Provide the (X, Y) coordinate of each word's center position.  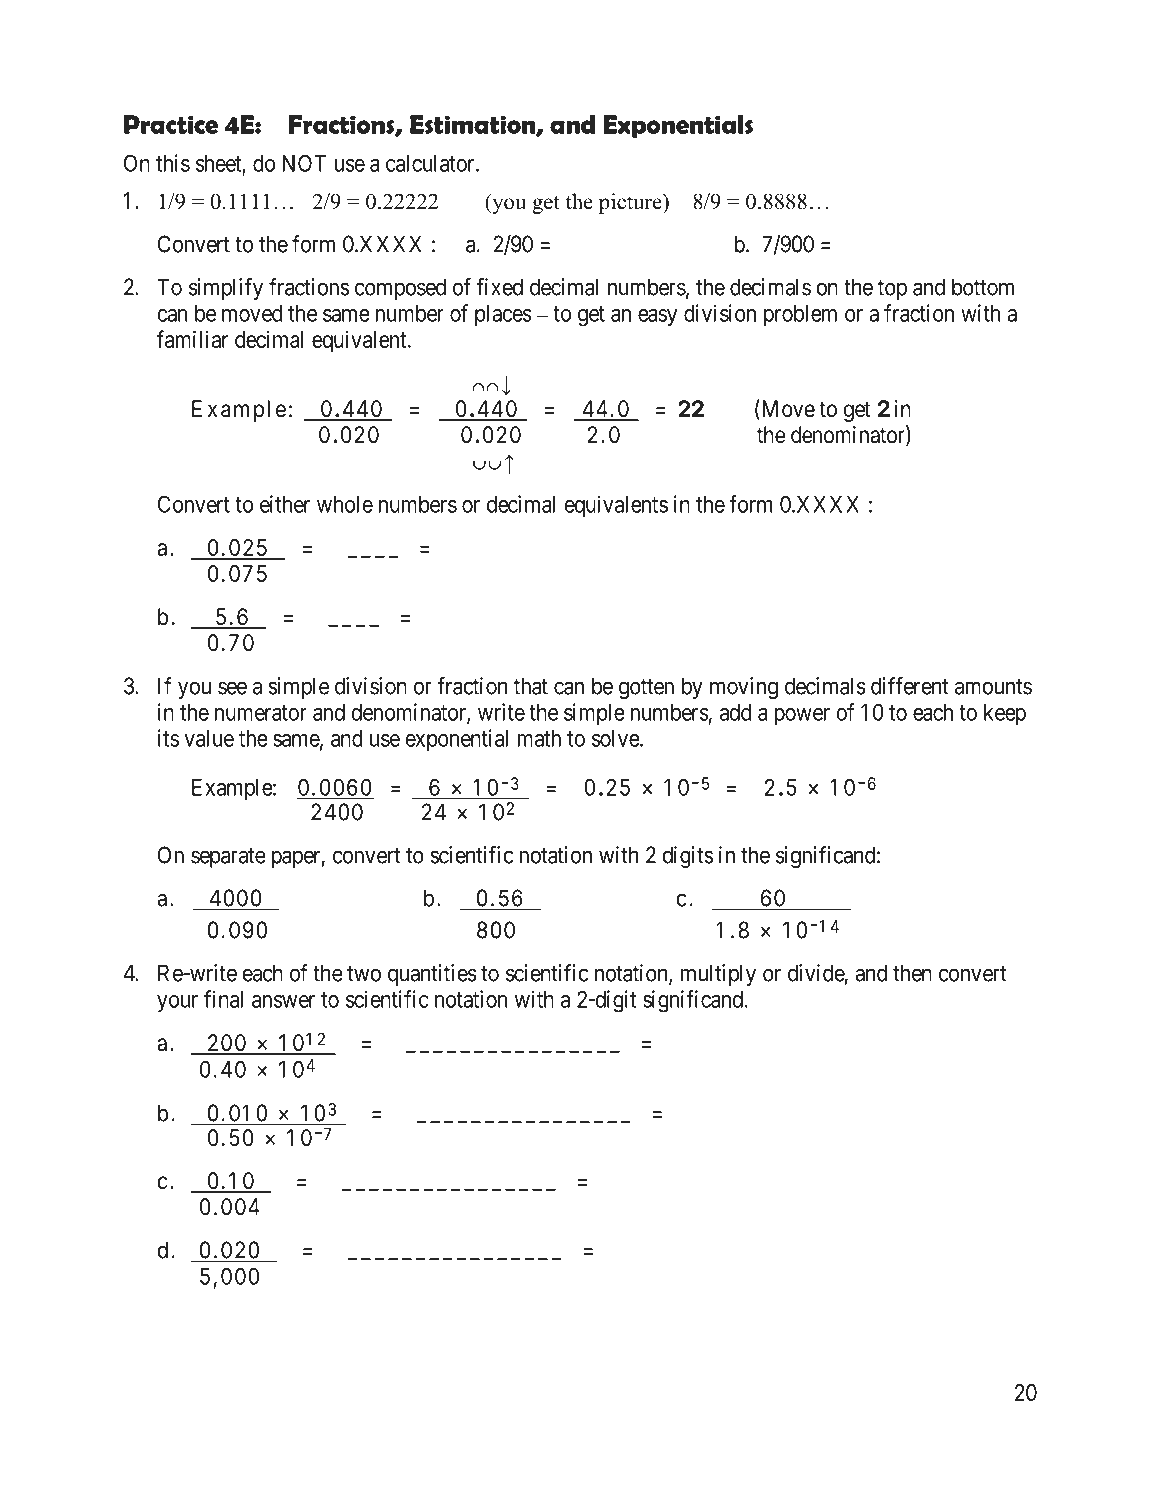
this (173, 163)
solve (616, 738)
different (909, 686)
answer (283, 1001)
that (531, 686)
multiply (718, 975)
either (285, 504)
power (802, 716)
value (209, 738)
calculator (431, 163)
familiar (192, 339)
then (912, 973)
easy (657, 318)
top (892, 290)
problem (800, 315)
